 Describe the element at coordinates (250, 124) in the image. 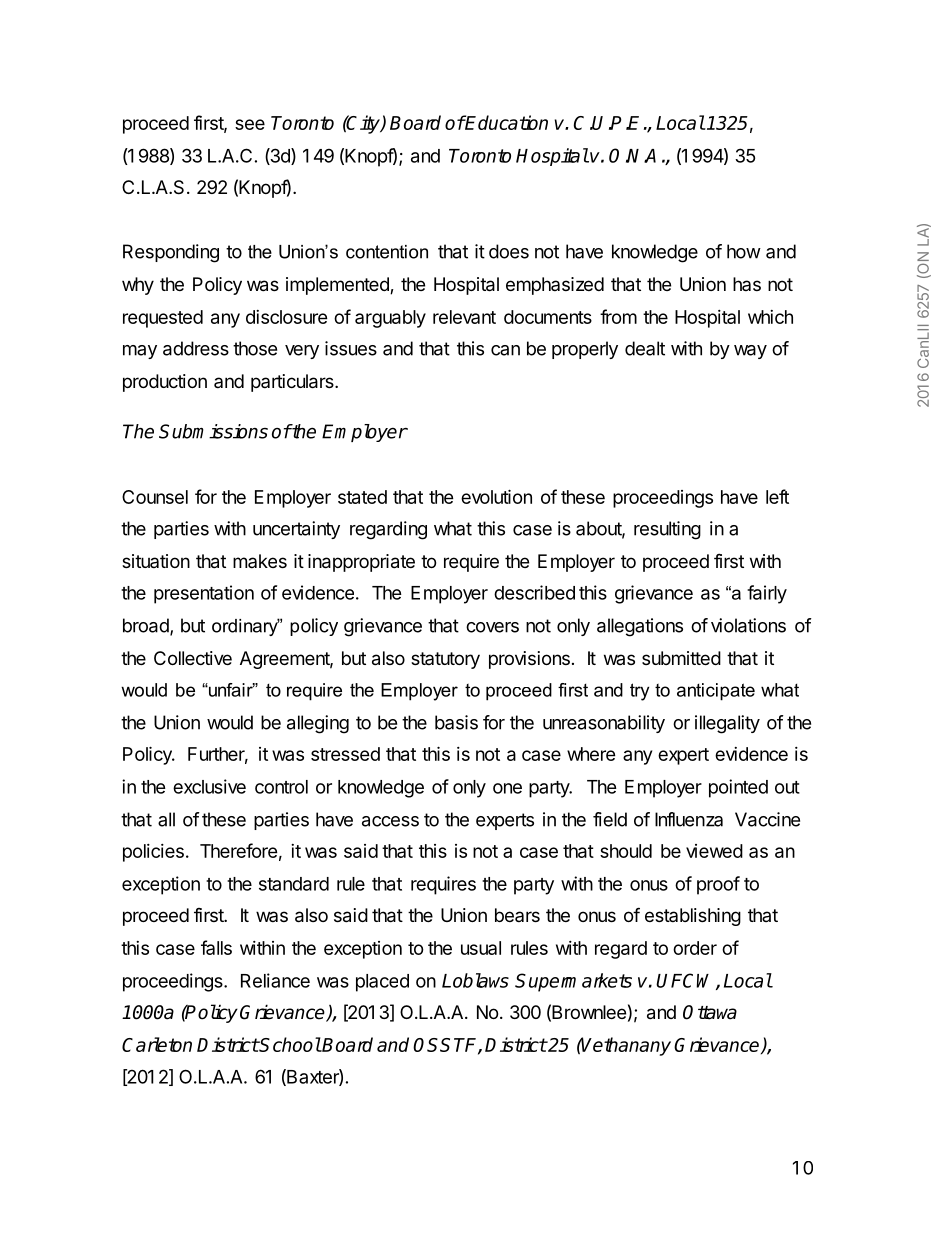

I see `see` at that location.
